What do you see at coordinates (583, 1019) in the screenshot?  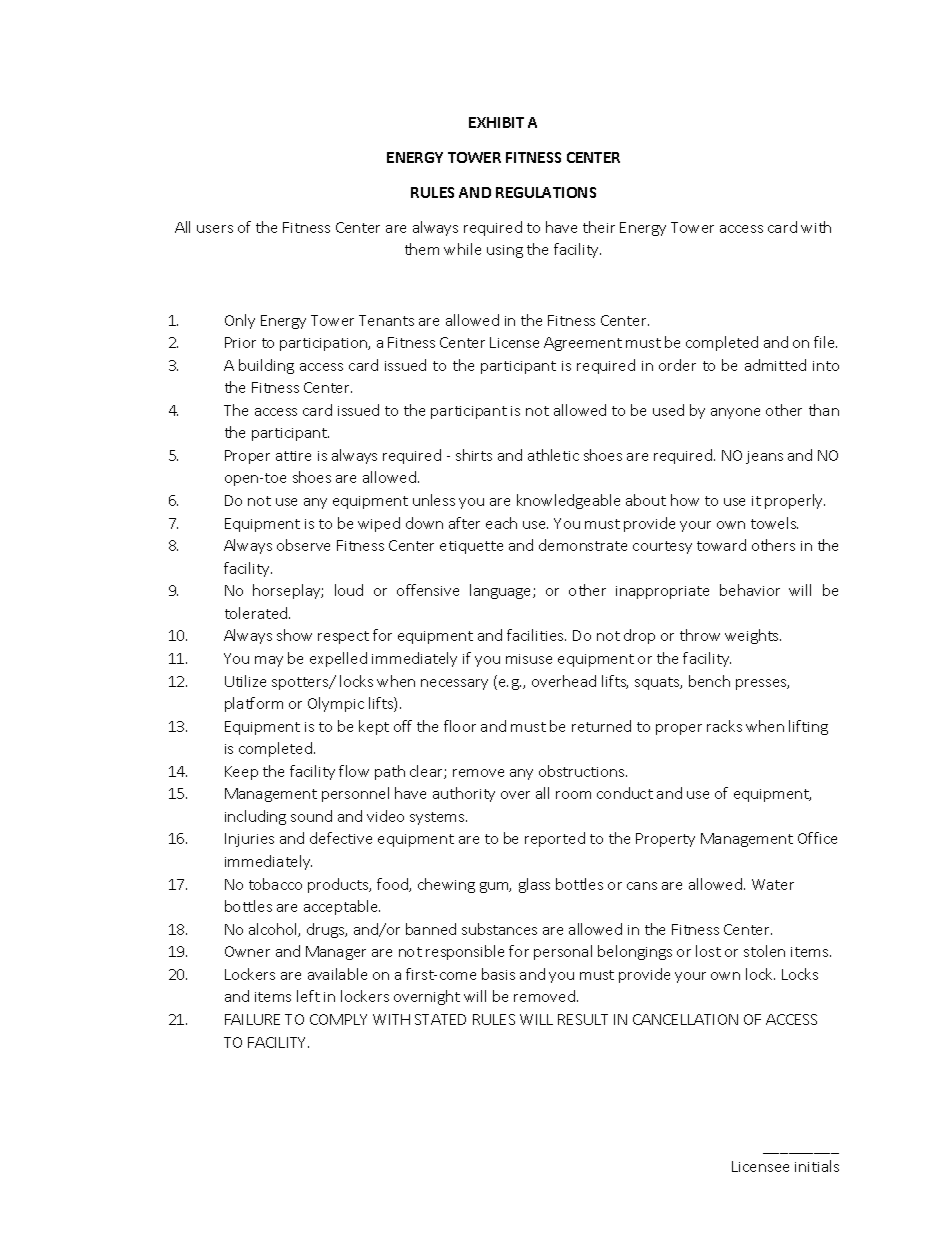 I see `RESULT` at bounding box center [583, 1019].
